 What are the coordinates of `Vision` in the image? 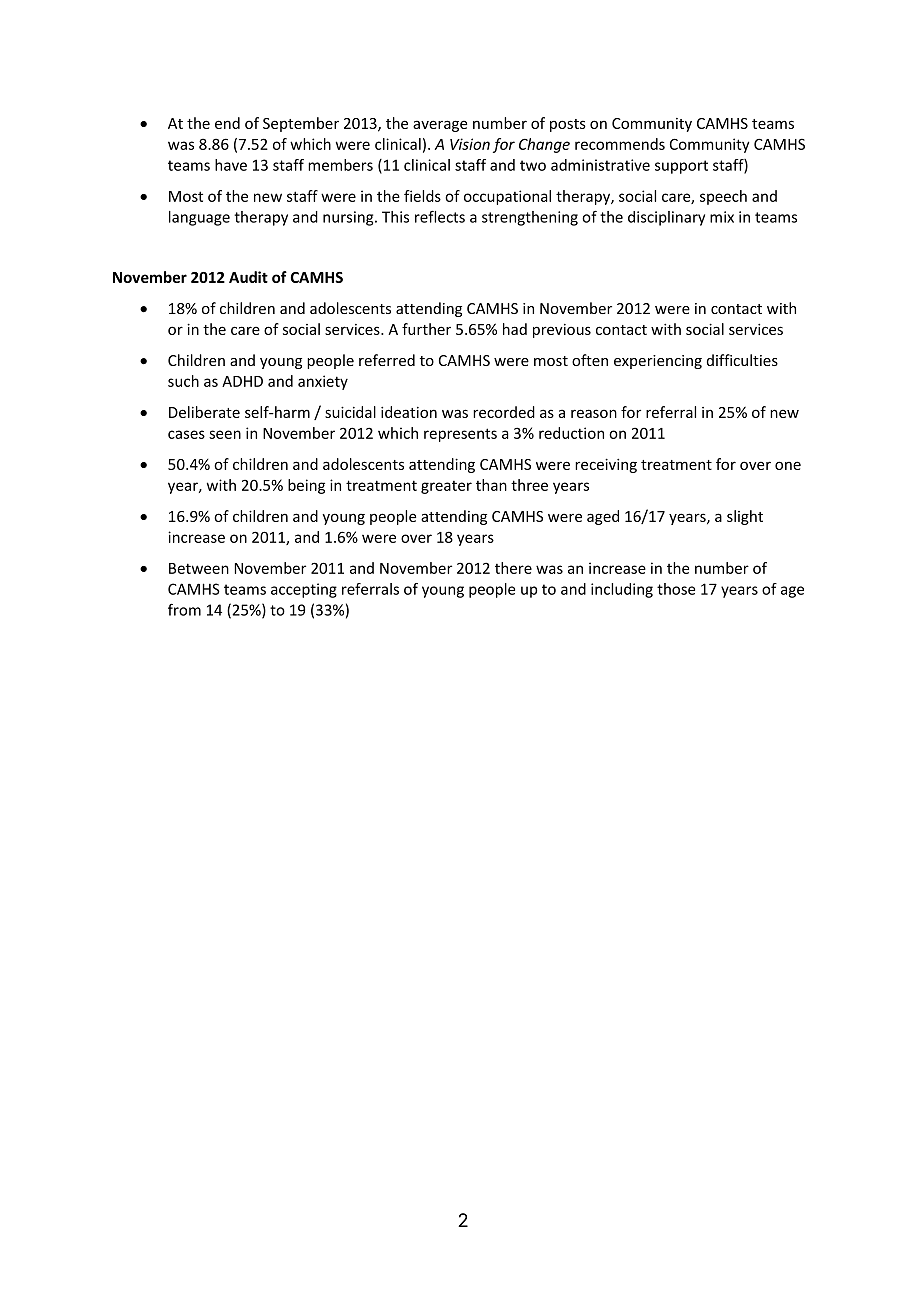 It's located at (470, 144).
